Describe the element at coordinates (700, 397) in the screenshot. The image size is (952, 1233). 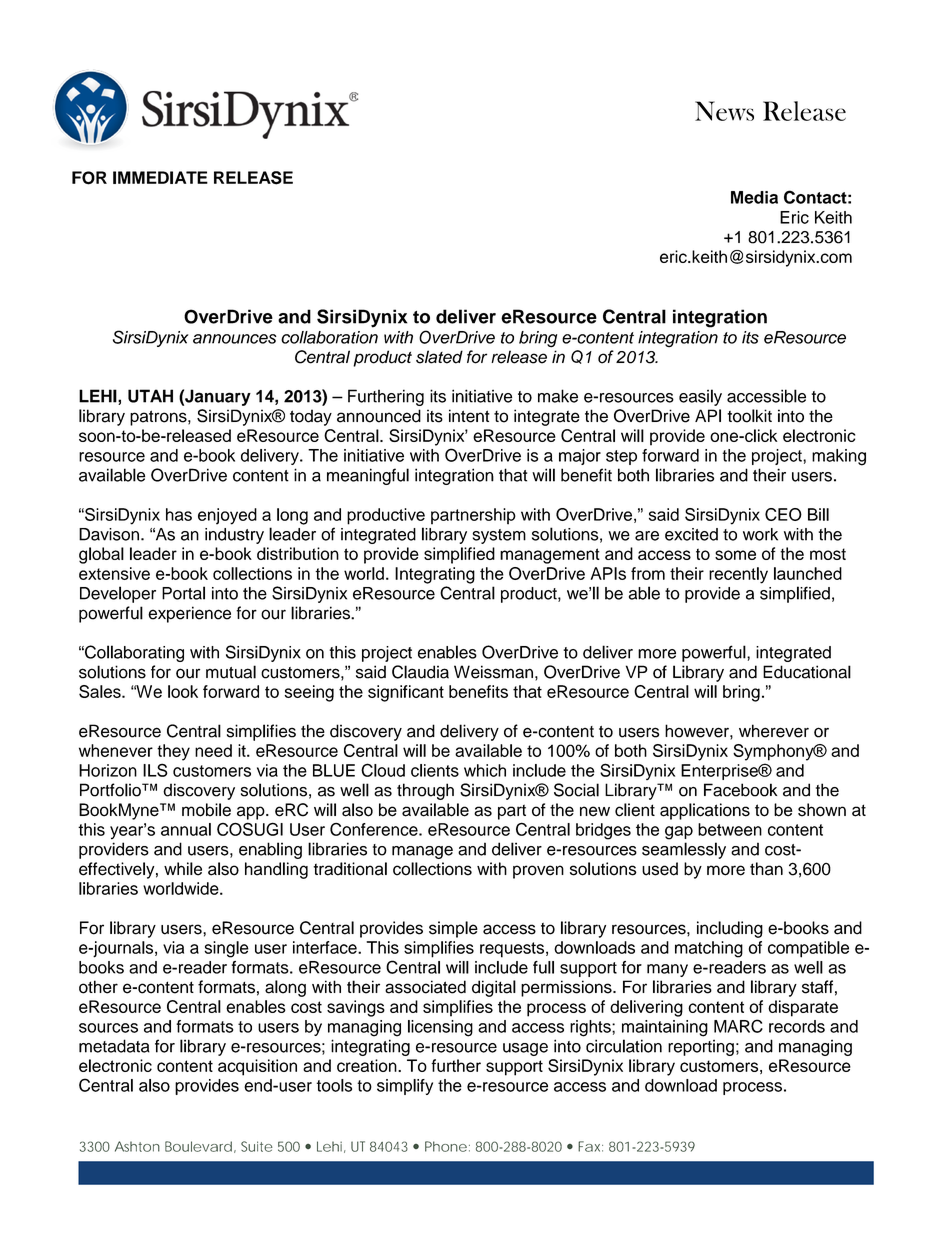
I see `easily` at that location.
